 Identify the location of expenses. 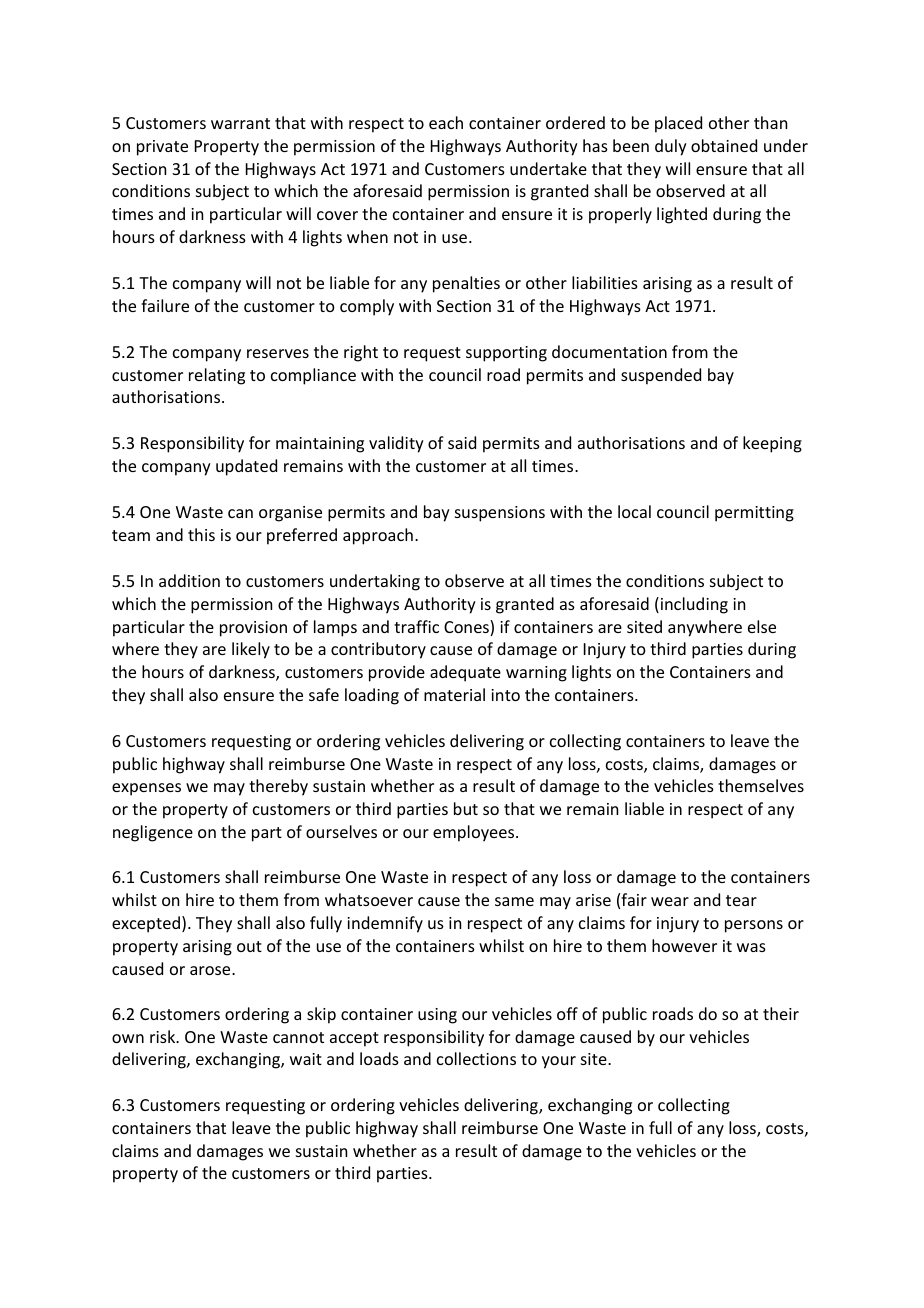
(146, 789).
